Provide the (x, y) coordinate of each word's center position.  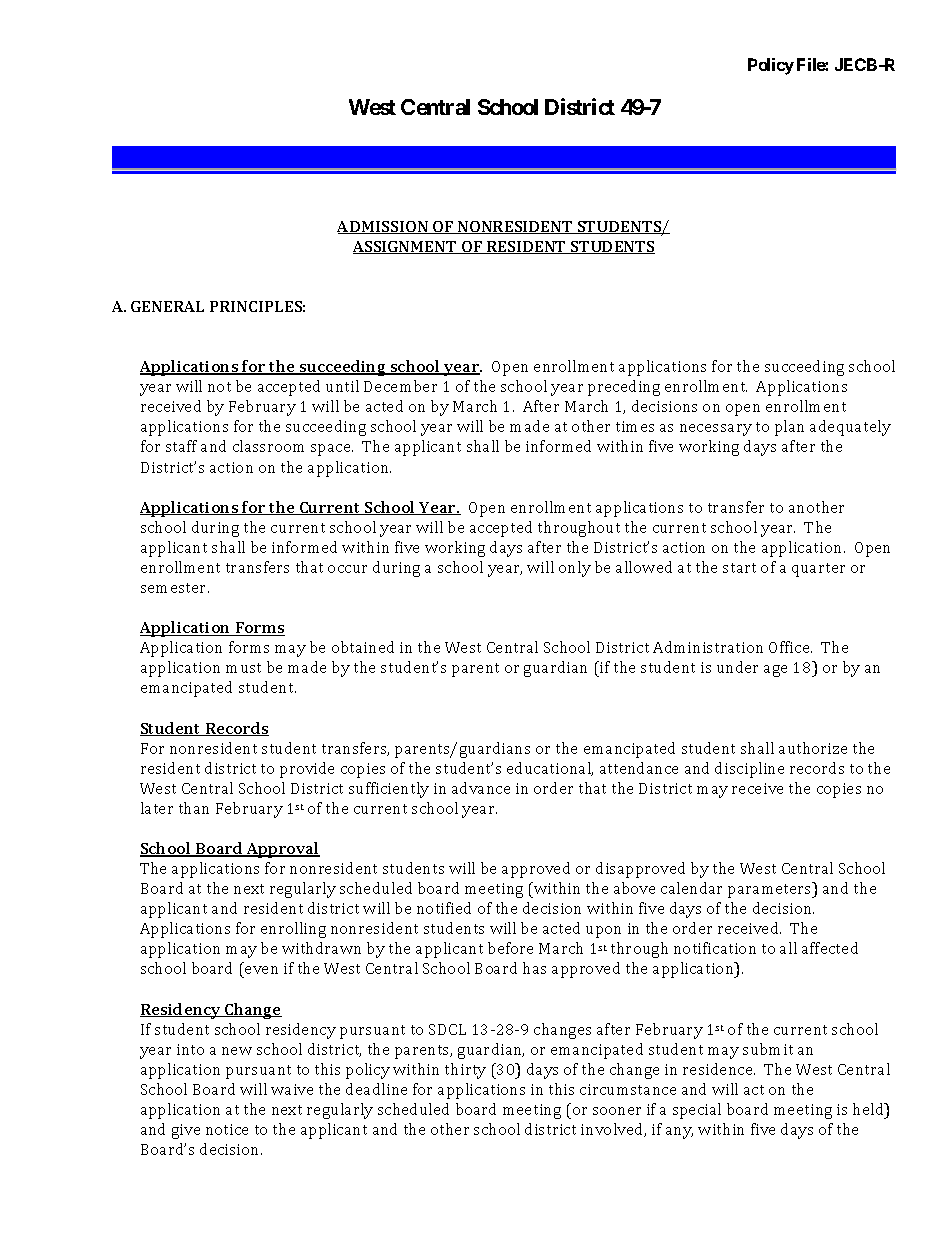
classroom (268, 446)
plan (789, 428)
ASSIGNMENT (406, 247)
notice (227, 1129)
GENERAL (167, 306)
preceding (624, 388)
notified (444, 908)
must (243, 668)
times (635, 426)
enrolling (293, 930)
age (775, 671)
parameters (771, 890)
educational (550, 769)
